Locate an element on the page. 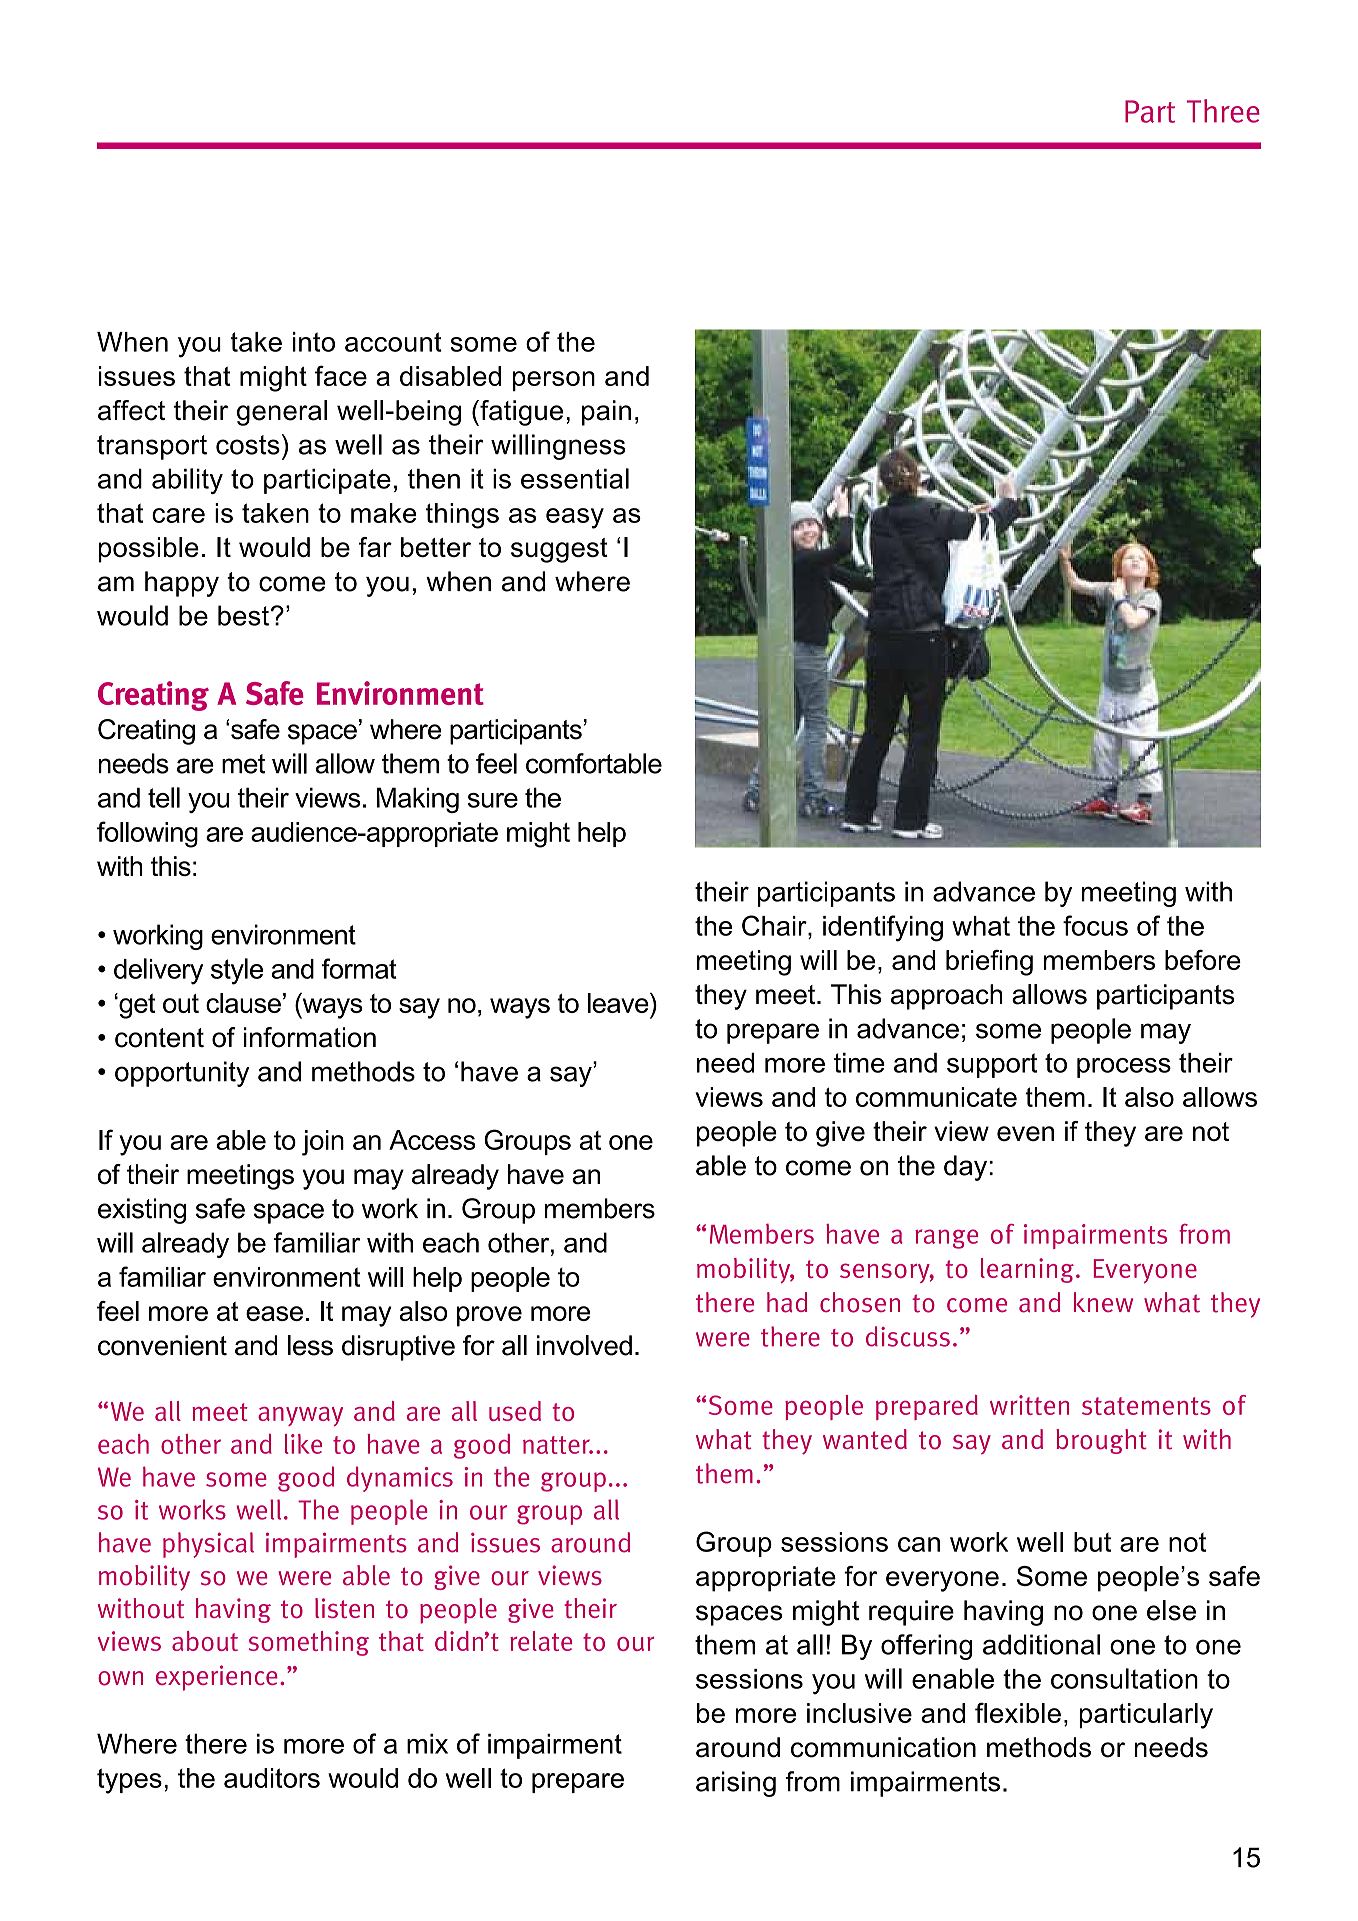 Image resolution: width=1358 pixels, height=1921 pixels. into is located at coordinates (314, 342).
